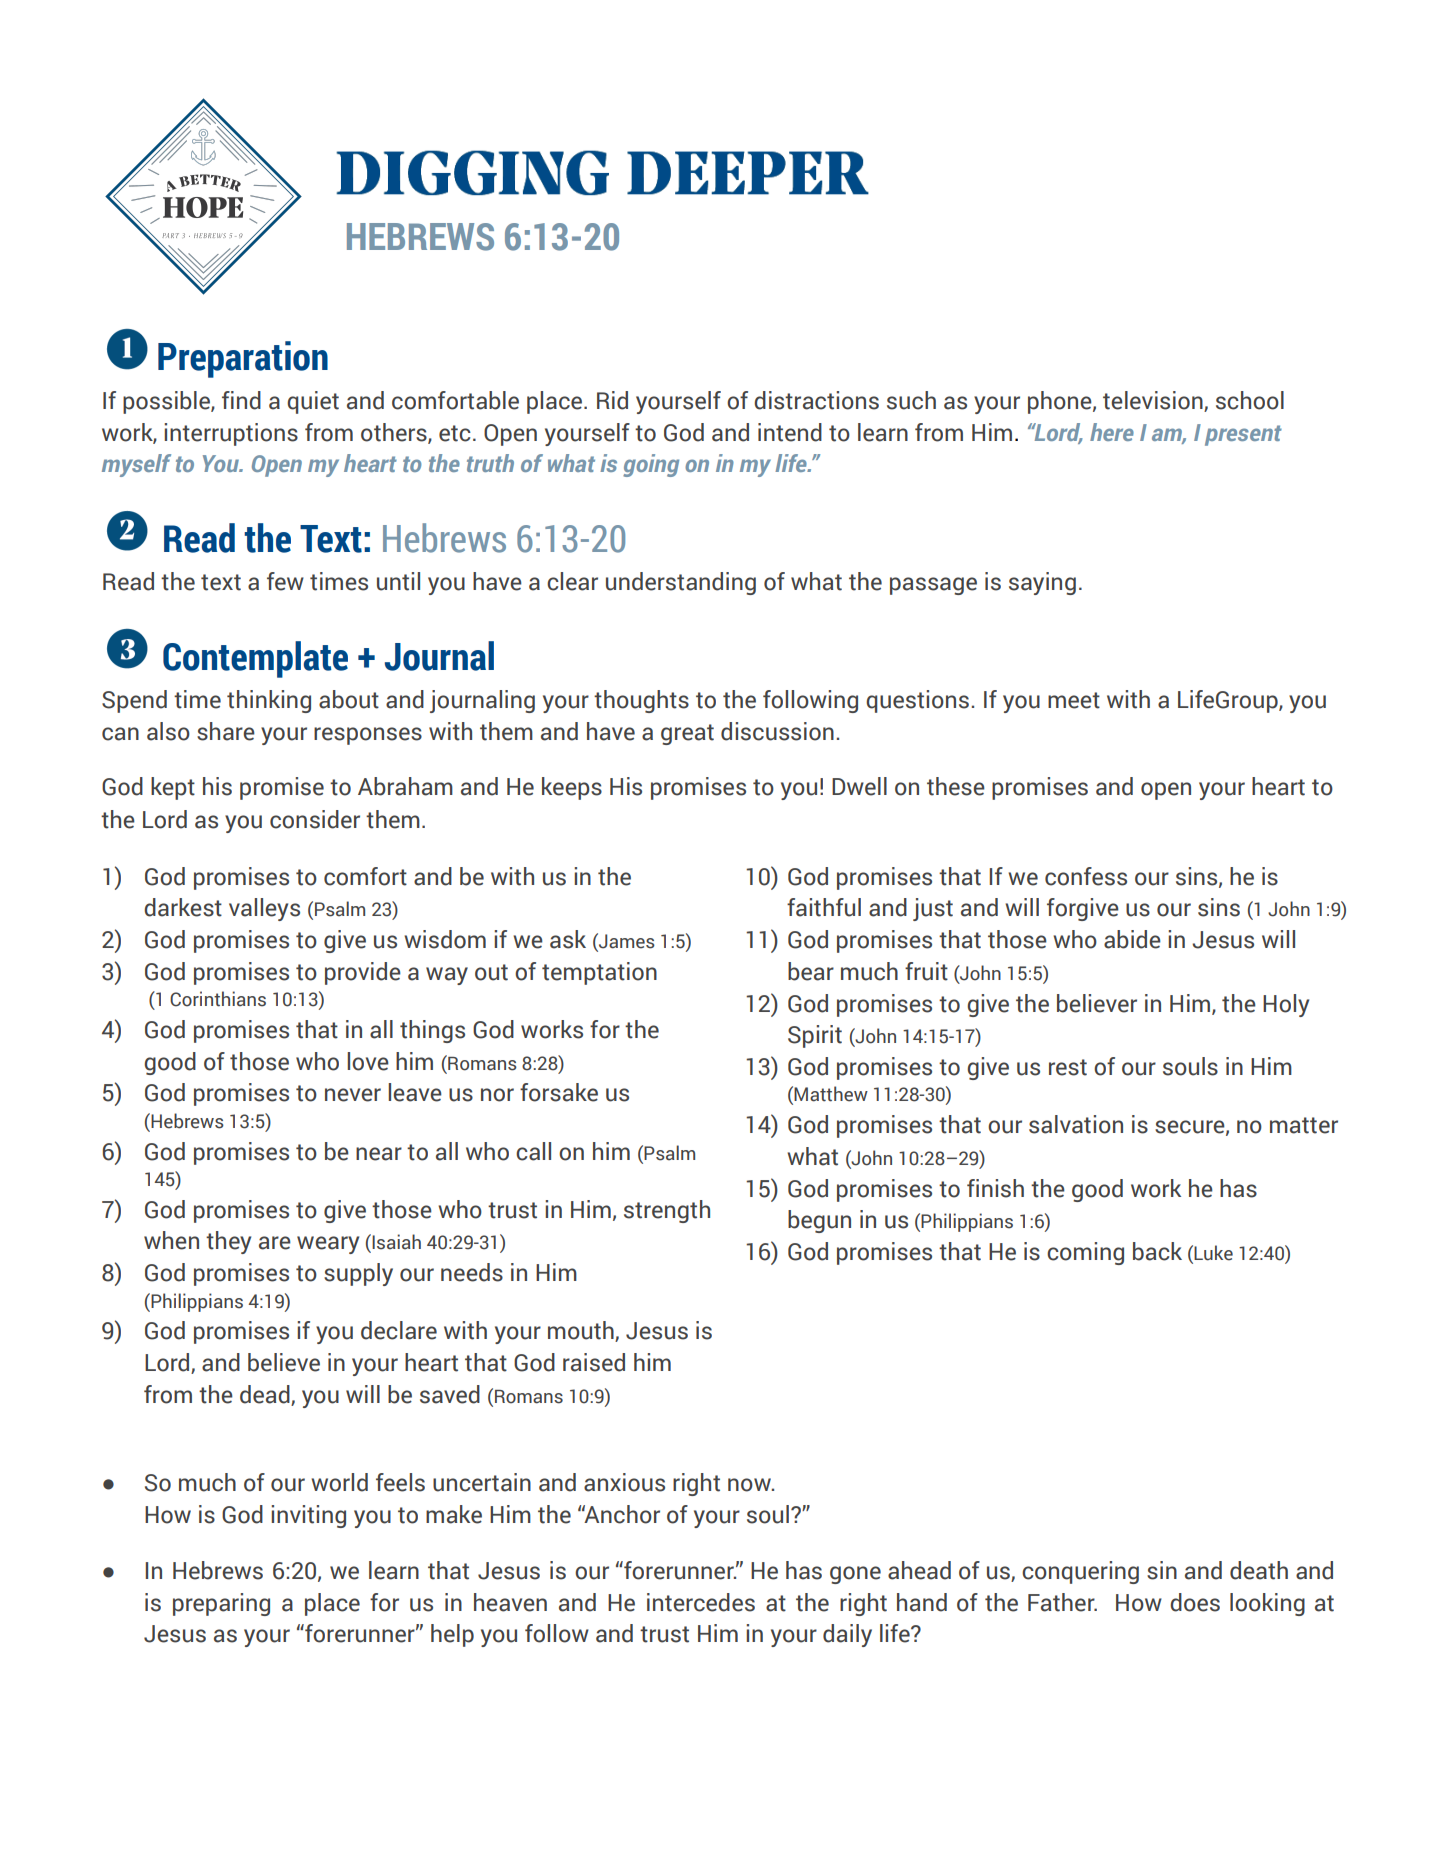 The height and width of the page is (1861, 1438). Describe the element at coordinates (1157, 1251) in the page. I see `back` at that location.
